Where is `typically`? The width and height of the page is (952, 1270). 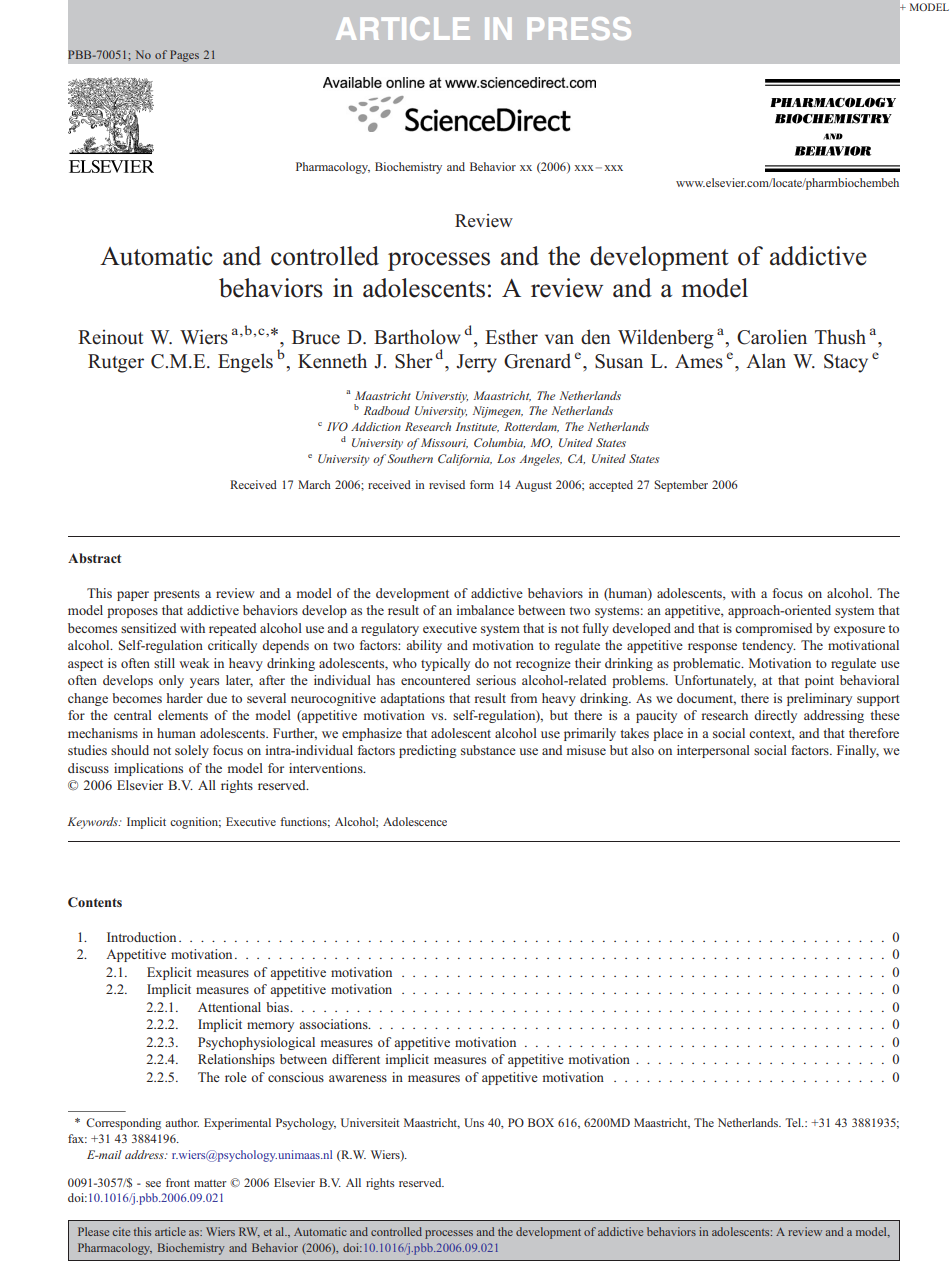
typically is located at coordinates (445, 664).
